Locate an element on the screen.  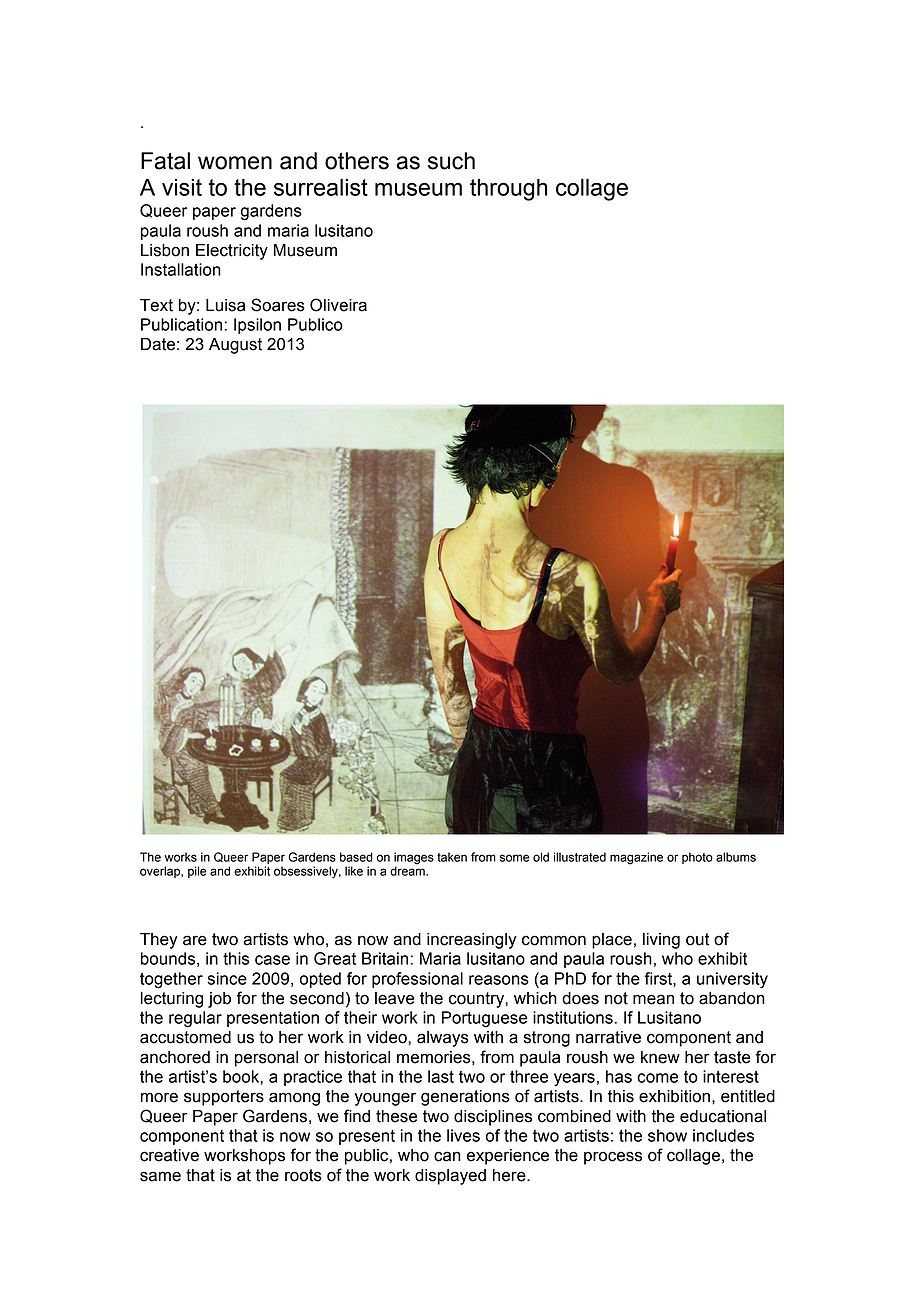
such is located at coordinates (451, 161).
